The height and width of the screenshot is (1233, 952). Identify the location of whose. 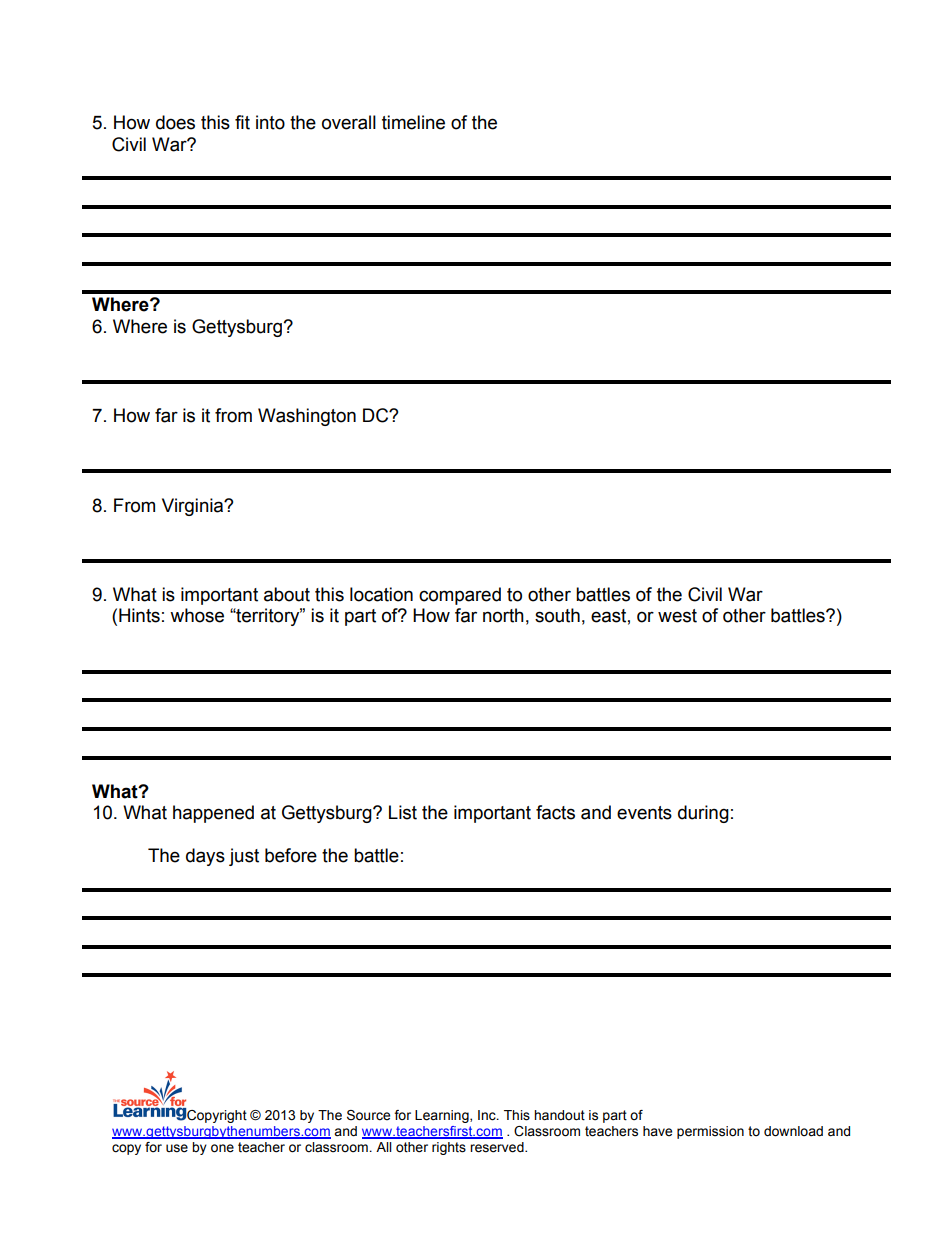
(197, 615).
